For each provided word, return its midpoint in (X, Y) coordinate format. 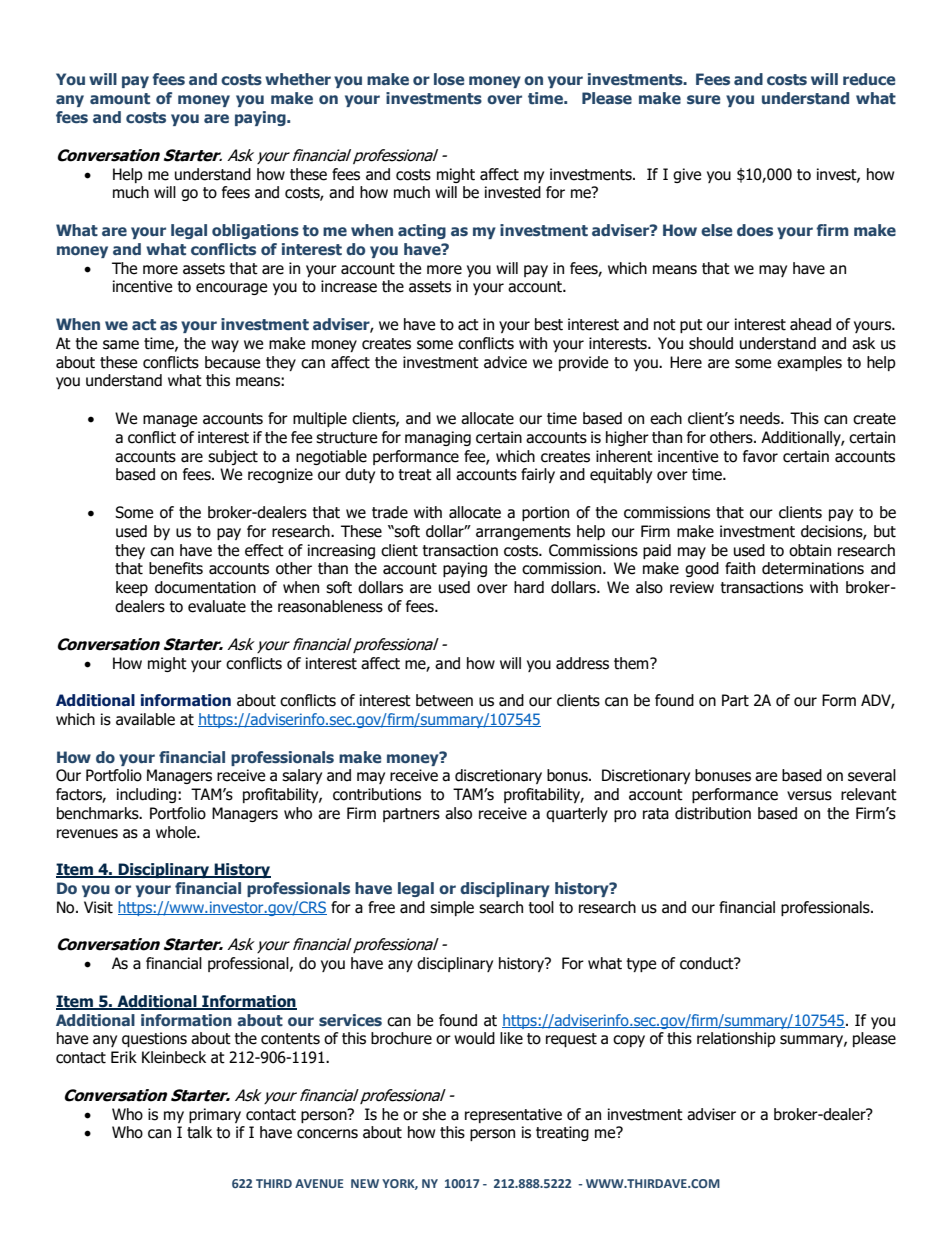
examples (809, 363)
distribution (713, 813)
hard (529, 587)
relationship (736, 1039)
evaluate (217, 606)
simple (452, 908)
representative (513, 1115)
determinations (813, 568)
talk (199, 1132)
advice (505, 362)
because (232, 362)
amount (120, 98)
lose (449, 79)
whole (177, 832)
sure (704, 100)
